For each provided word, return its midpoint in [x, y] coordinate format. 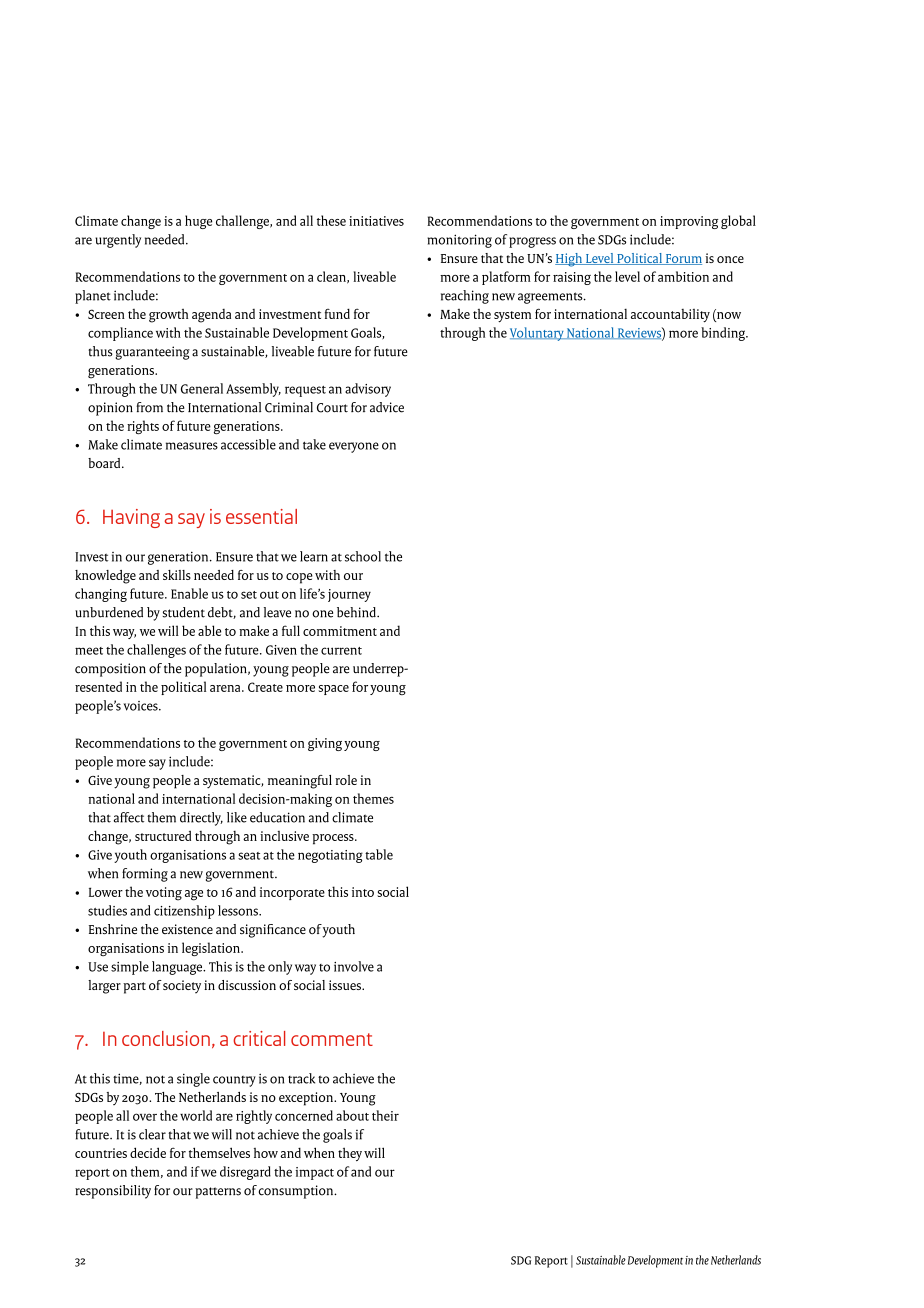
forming [145, 875]
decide [148, 1152]
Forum [682, 259]
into [363, 892]
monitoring [459, 241]
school [363, 556]
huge [198, 222]
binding [724, 334]
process [334, 839]
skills [177, 575]
